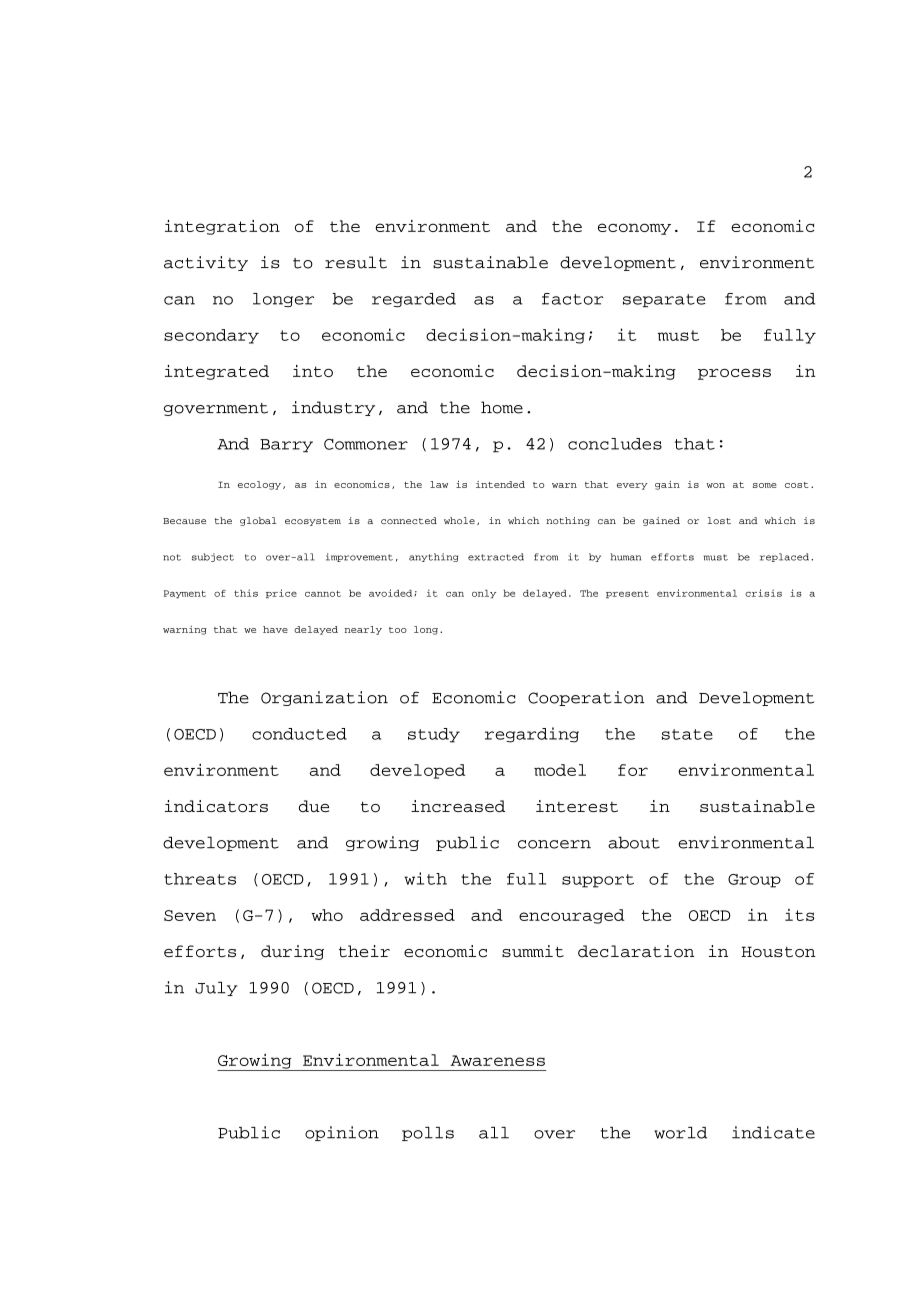 This document has width=924, height=1308. I want to click on state, so click(687, 734).
